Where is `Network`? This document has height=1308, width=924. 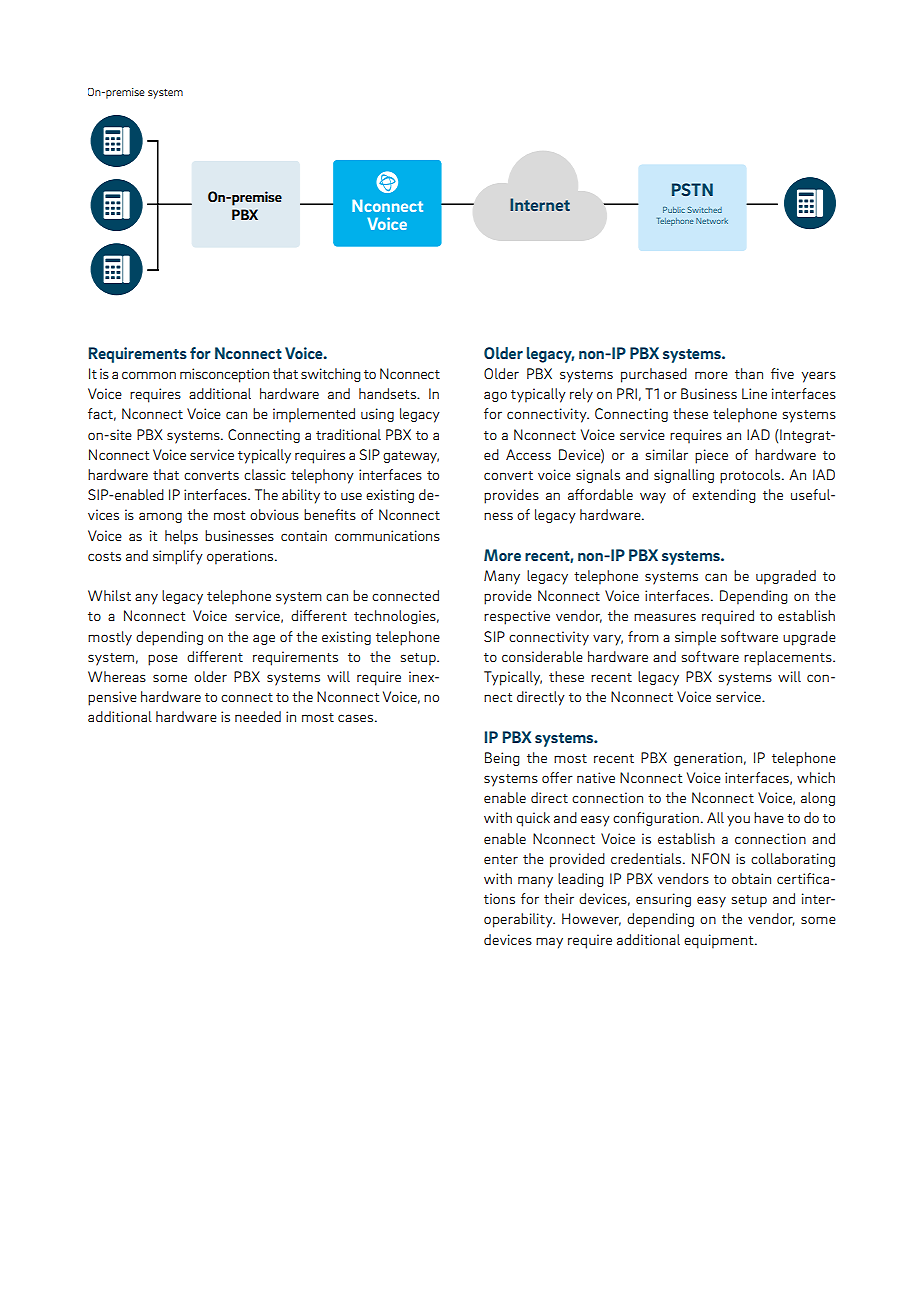
Network is located at coordinates (712, 221).
